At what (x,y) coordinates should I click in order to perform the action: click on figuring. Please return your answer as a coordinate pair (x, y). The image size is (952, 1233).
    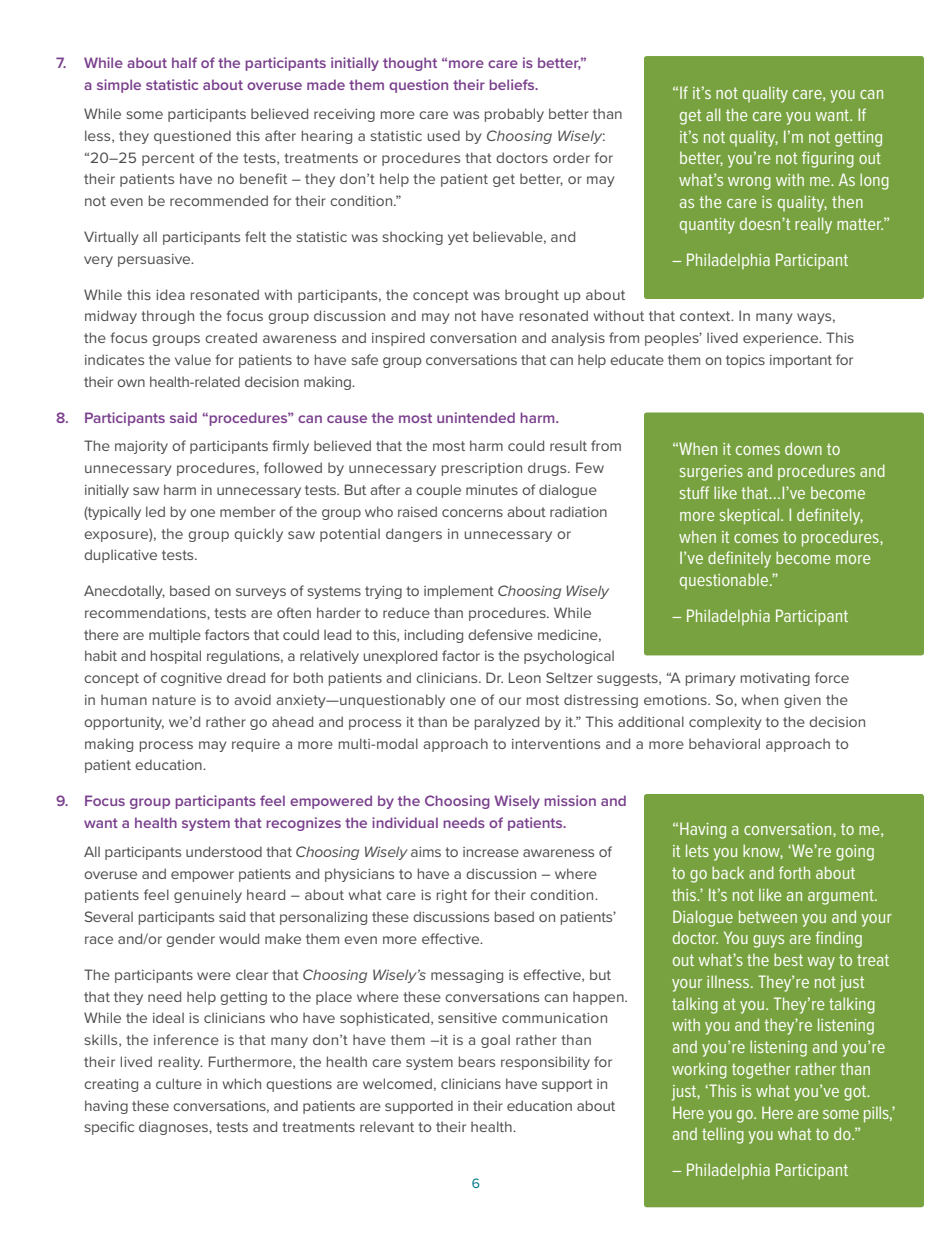
    Looking at the image, I should click on (828, 159).
